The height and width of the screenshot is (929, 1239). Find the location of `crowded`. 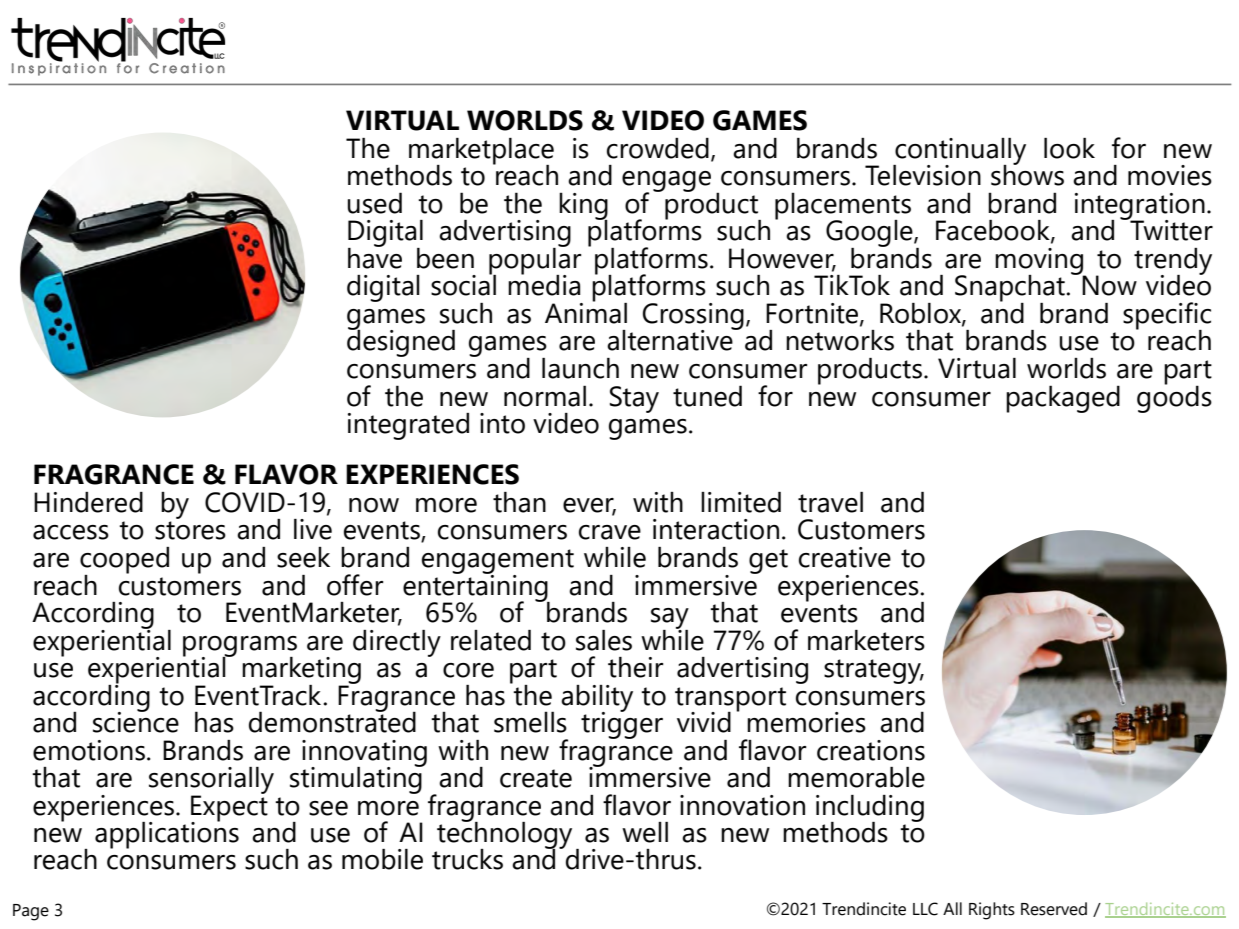

crowded is located at coordinates (658, 148).
